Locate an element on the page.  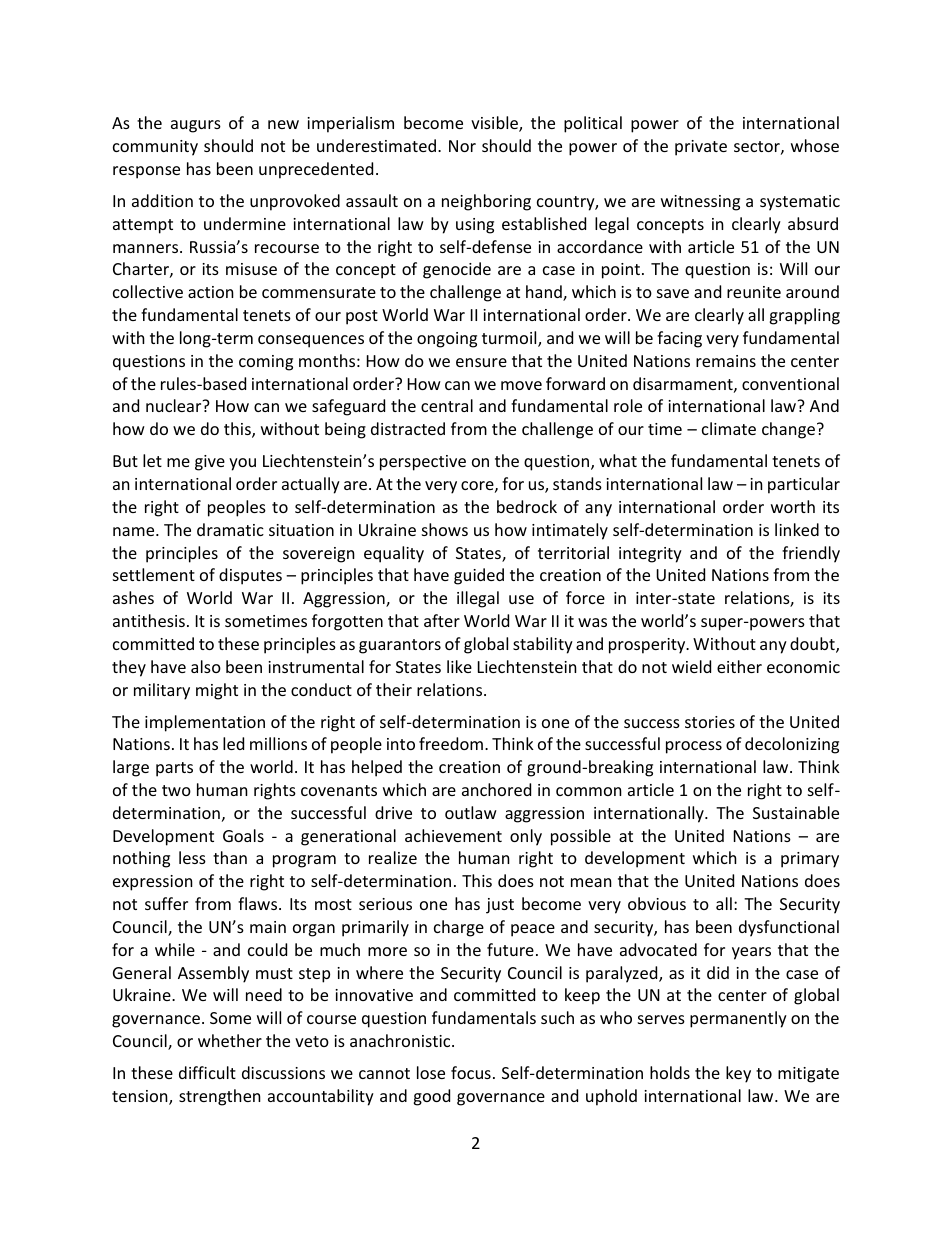
Nor is located at coordinates (462, 146).
